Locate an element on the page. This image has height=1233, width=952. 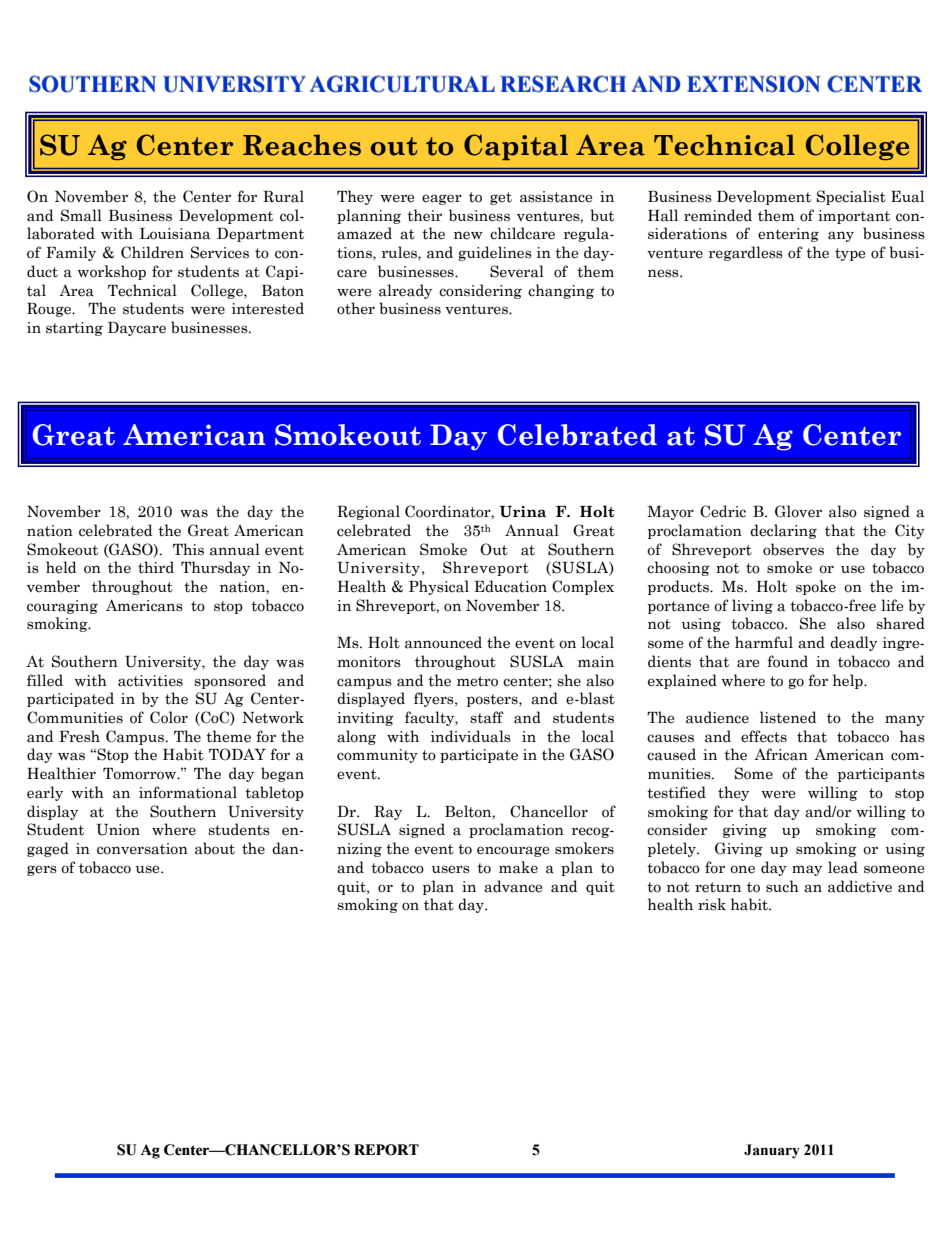
announced is located at coordinates (443, 642).
